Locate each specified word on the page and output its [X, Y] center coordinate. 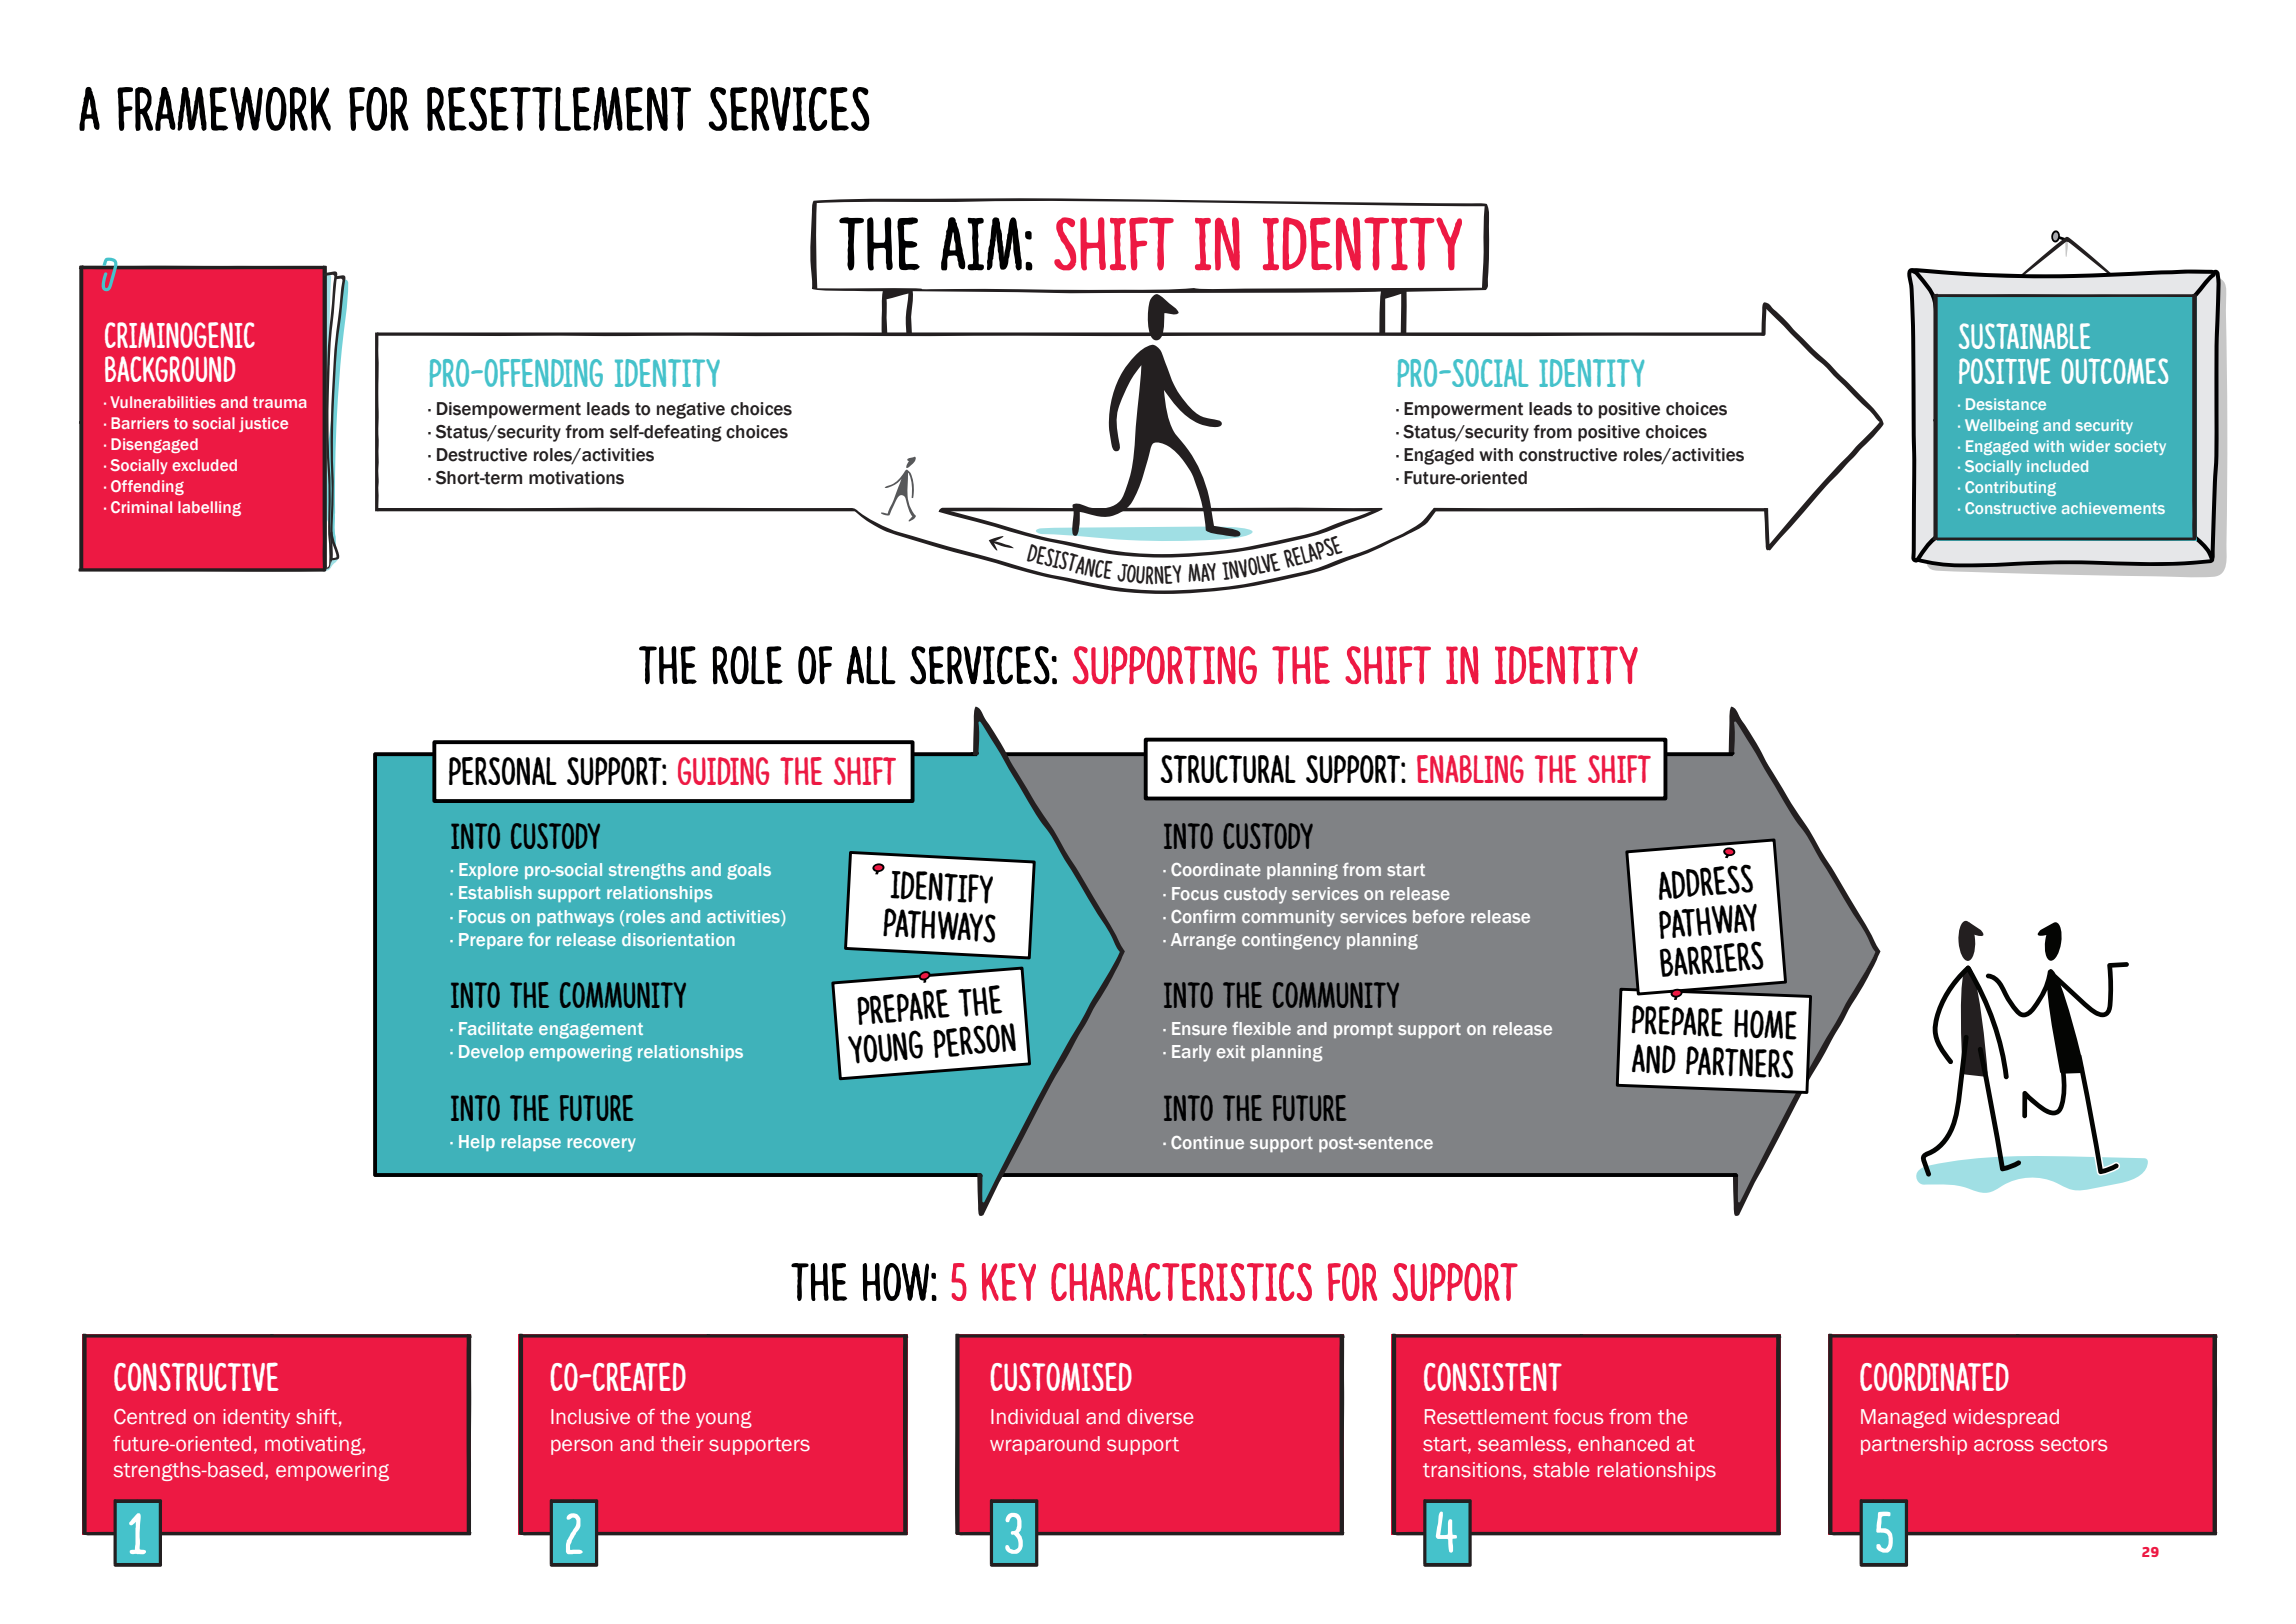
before [1439, 916]
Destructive [482, 455]
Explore [488, 871]
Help [477, 1143]
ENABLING [1470, 769]
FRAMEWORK [224, 109]
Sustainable [2025, 336]
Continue [1207, 1142]
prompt [1363, 1030]
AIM [981, 244]
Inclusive [590, 1417]
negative [691, 410]
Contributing [2010, 488]
